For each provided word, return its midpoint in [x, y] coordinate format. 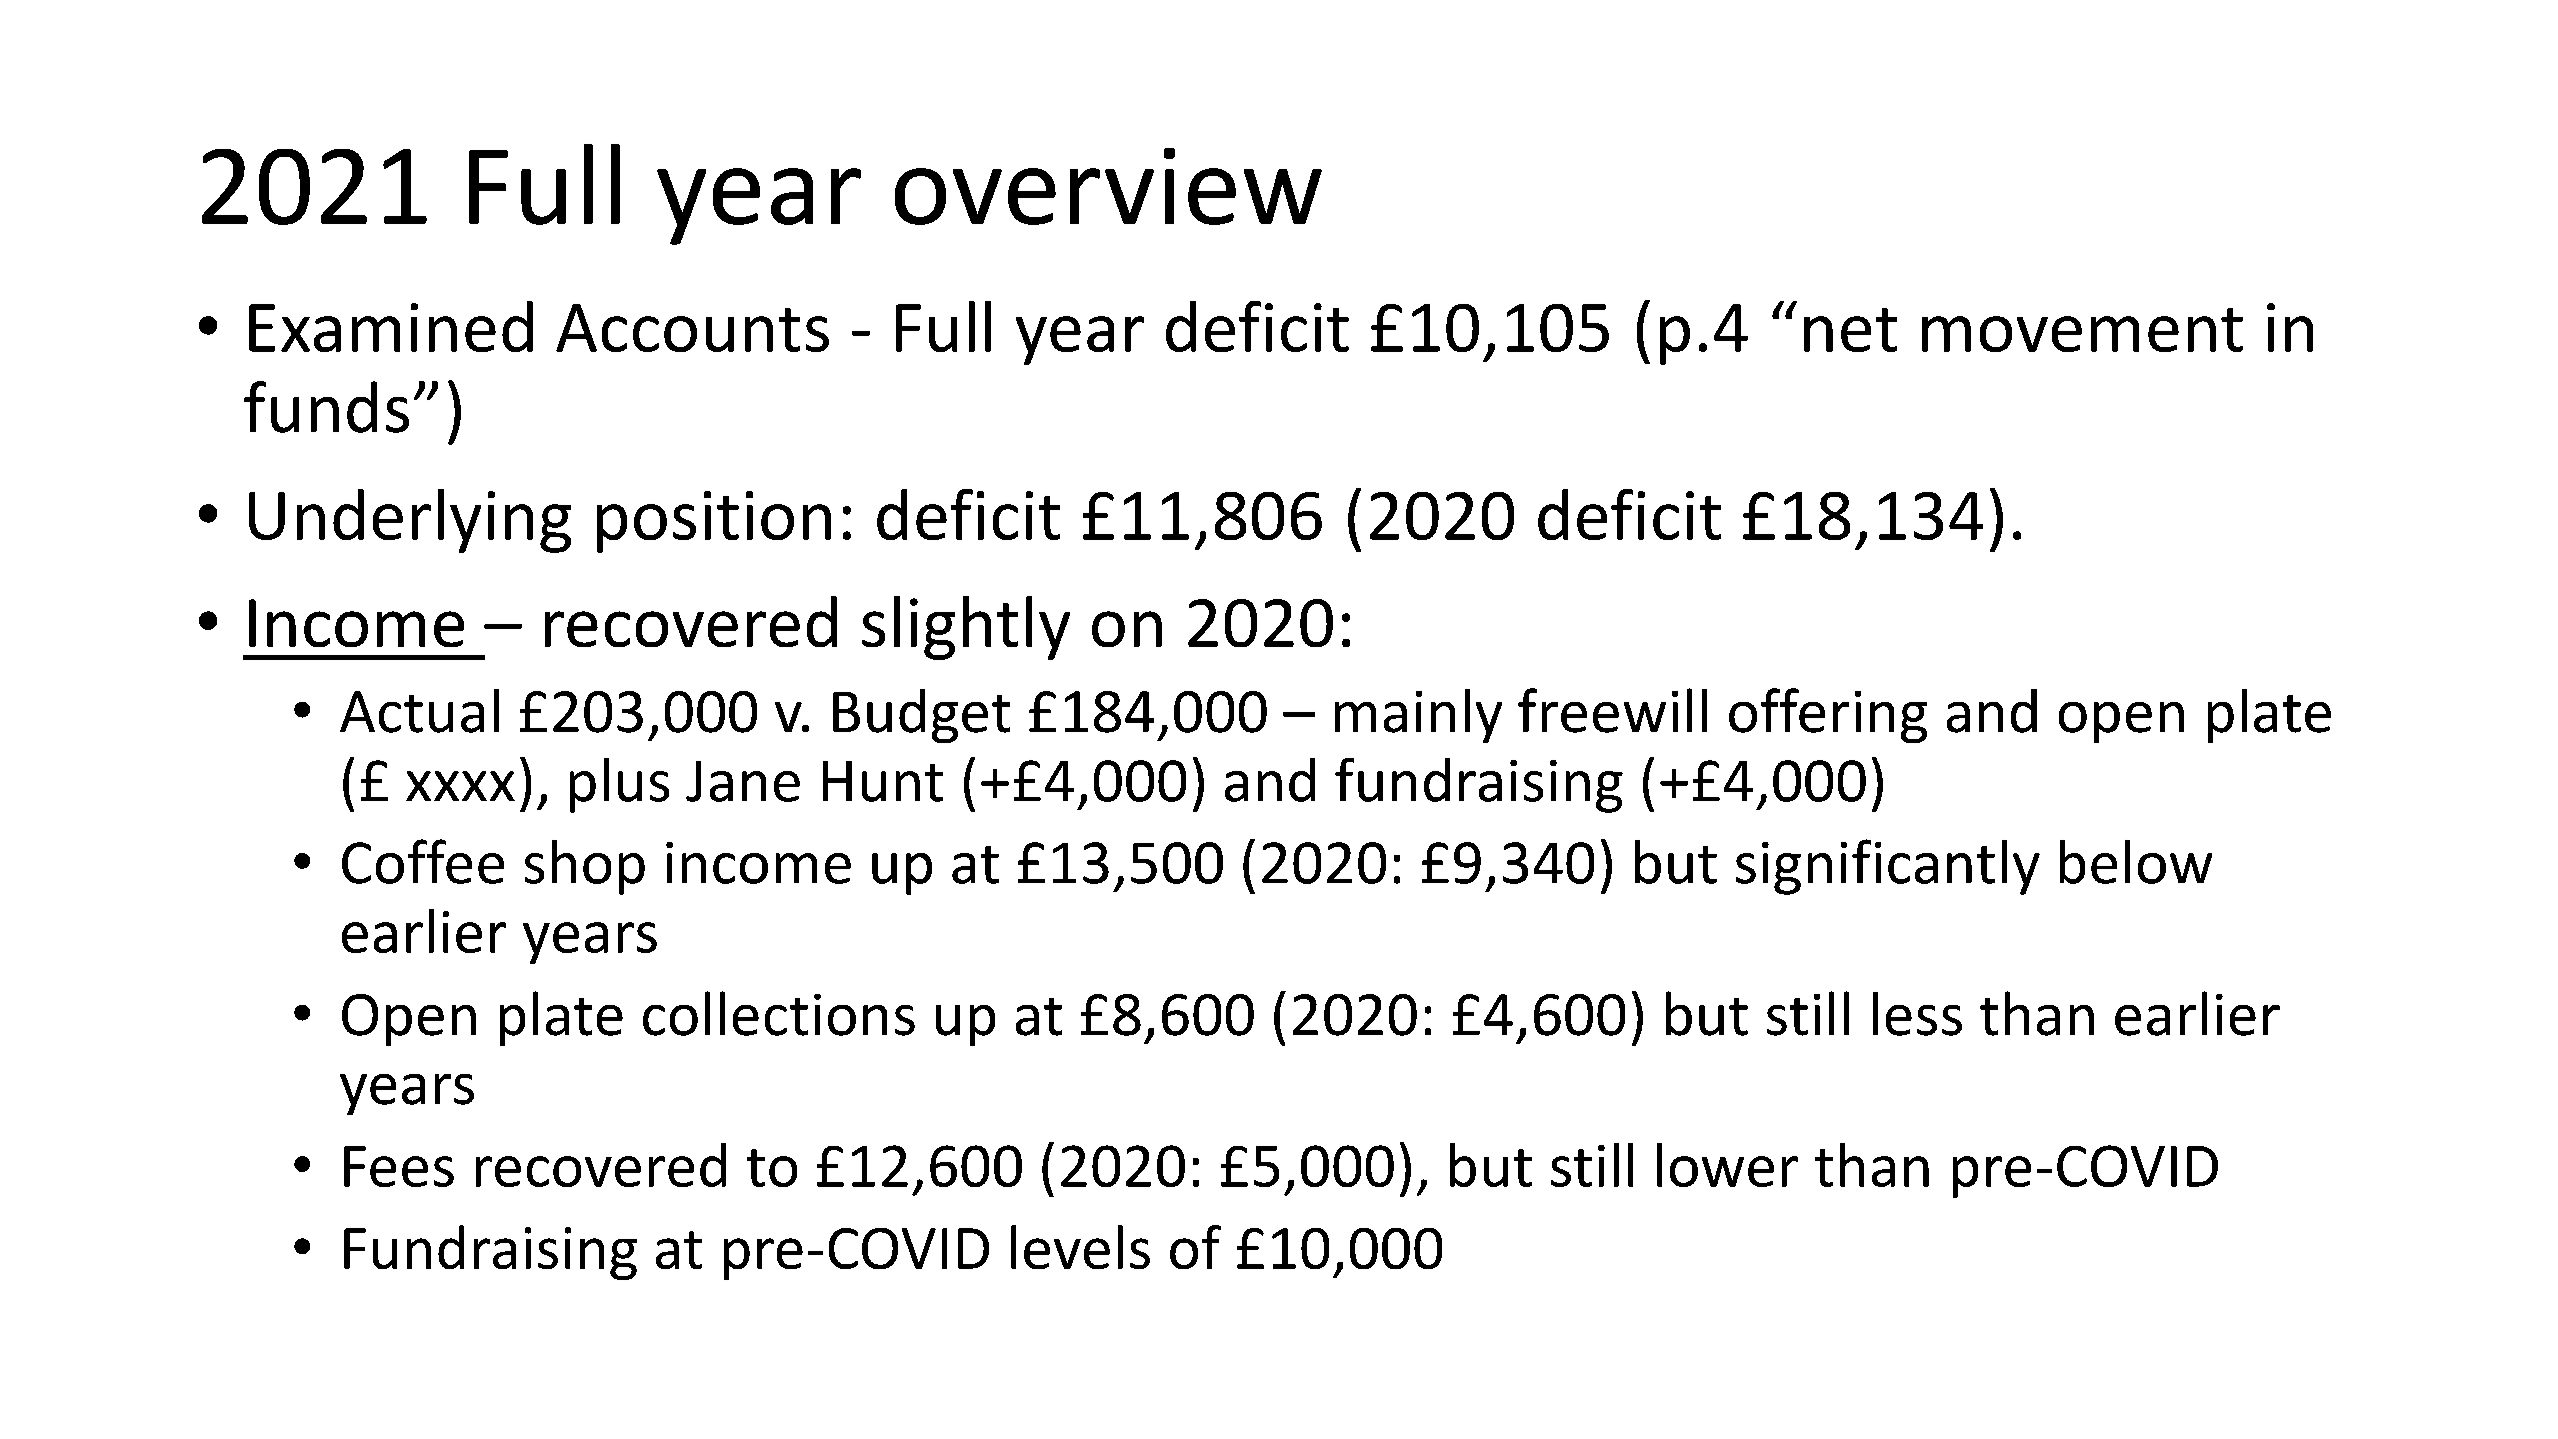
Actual [419, 711]
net [1850, 330]
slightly [966, 628]
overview [1108, 186]
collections [779, 1013]
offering [1828, 715]
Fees [399, 1166]
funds [326, 407]
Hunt [883, 781]
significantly [1888, 867]
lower [1727, 1165]
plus [619, 785]
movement [2082, 330]
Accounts [692, 328]
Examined [391, 326]
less [1917, 1014]
